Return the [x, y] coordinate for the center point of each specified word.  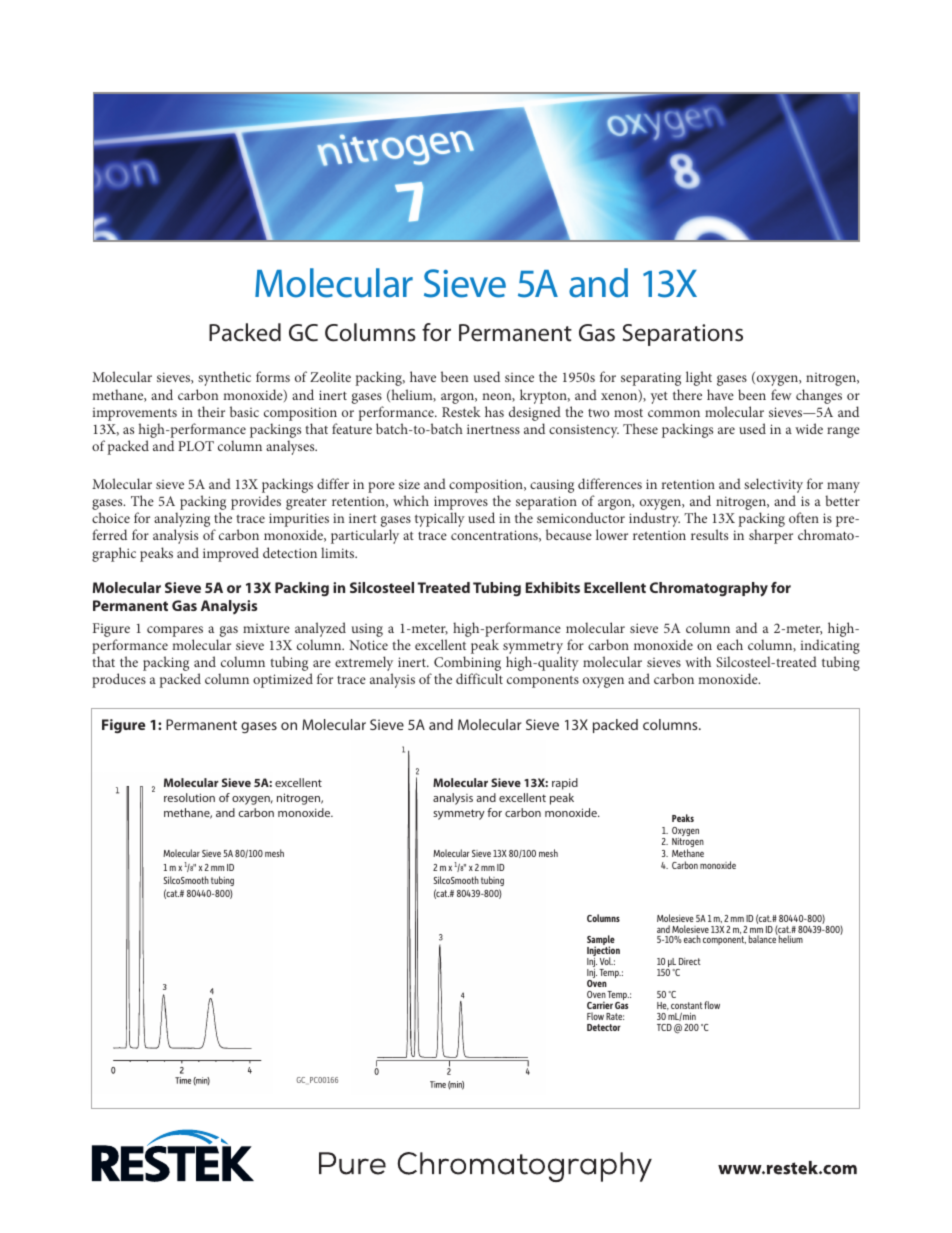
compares [175, 633]
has [494, 411]
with [698, 661]
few [781, 394]
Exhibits [553, 587]
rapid [565, 784]
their [211, 411]
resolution [189, 797]
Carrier [600, 1005]
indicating [830, 648]
